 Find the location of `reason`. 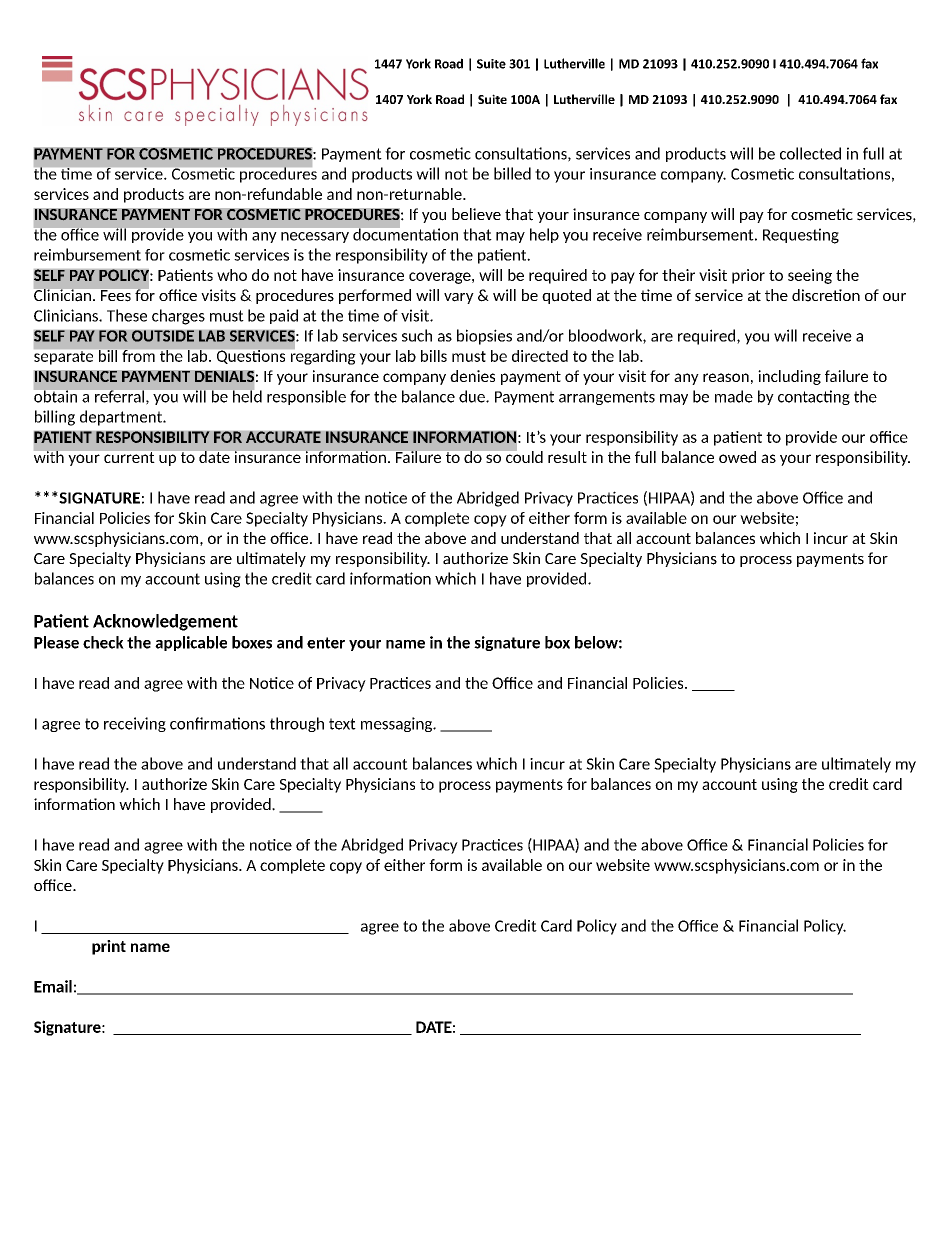

reason is located at coordinates (726, 377).
